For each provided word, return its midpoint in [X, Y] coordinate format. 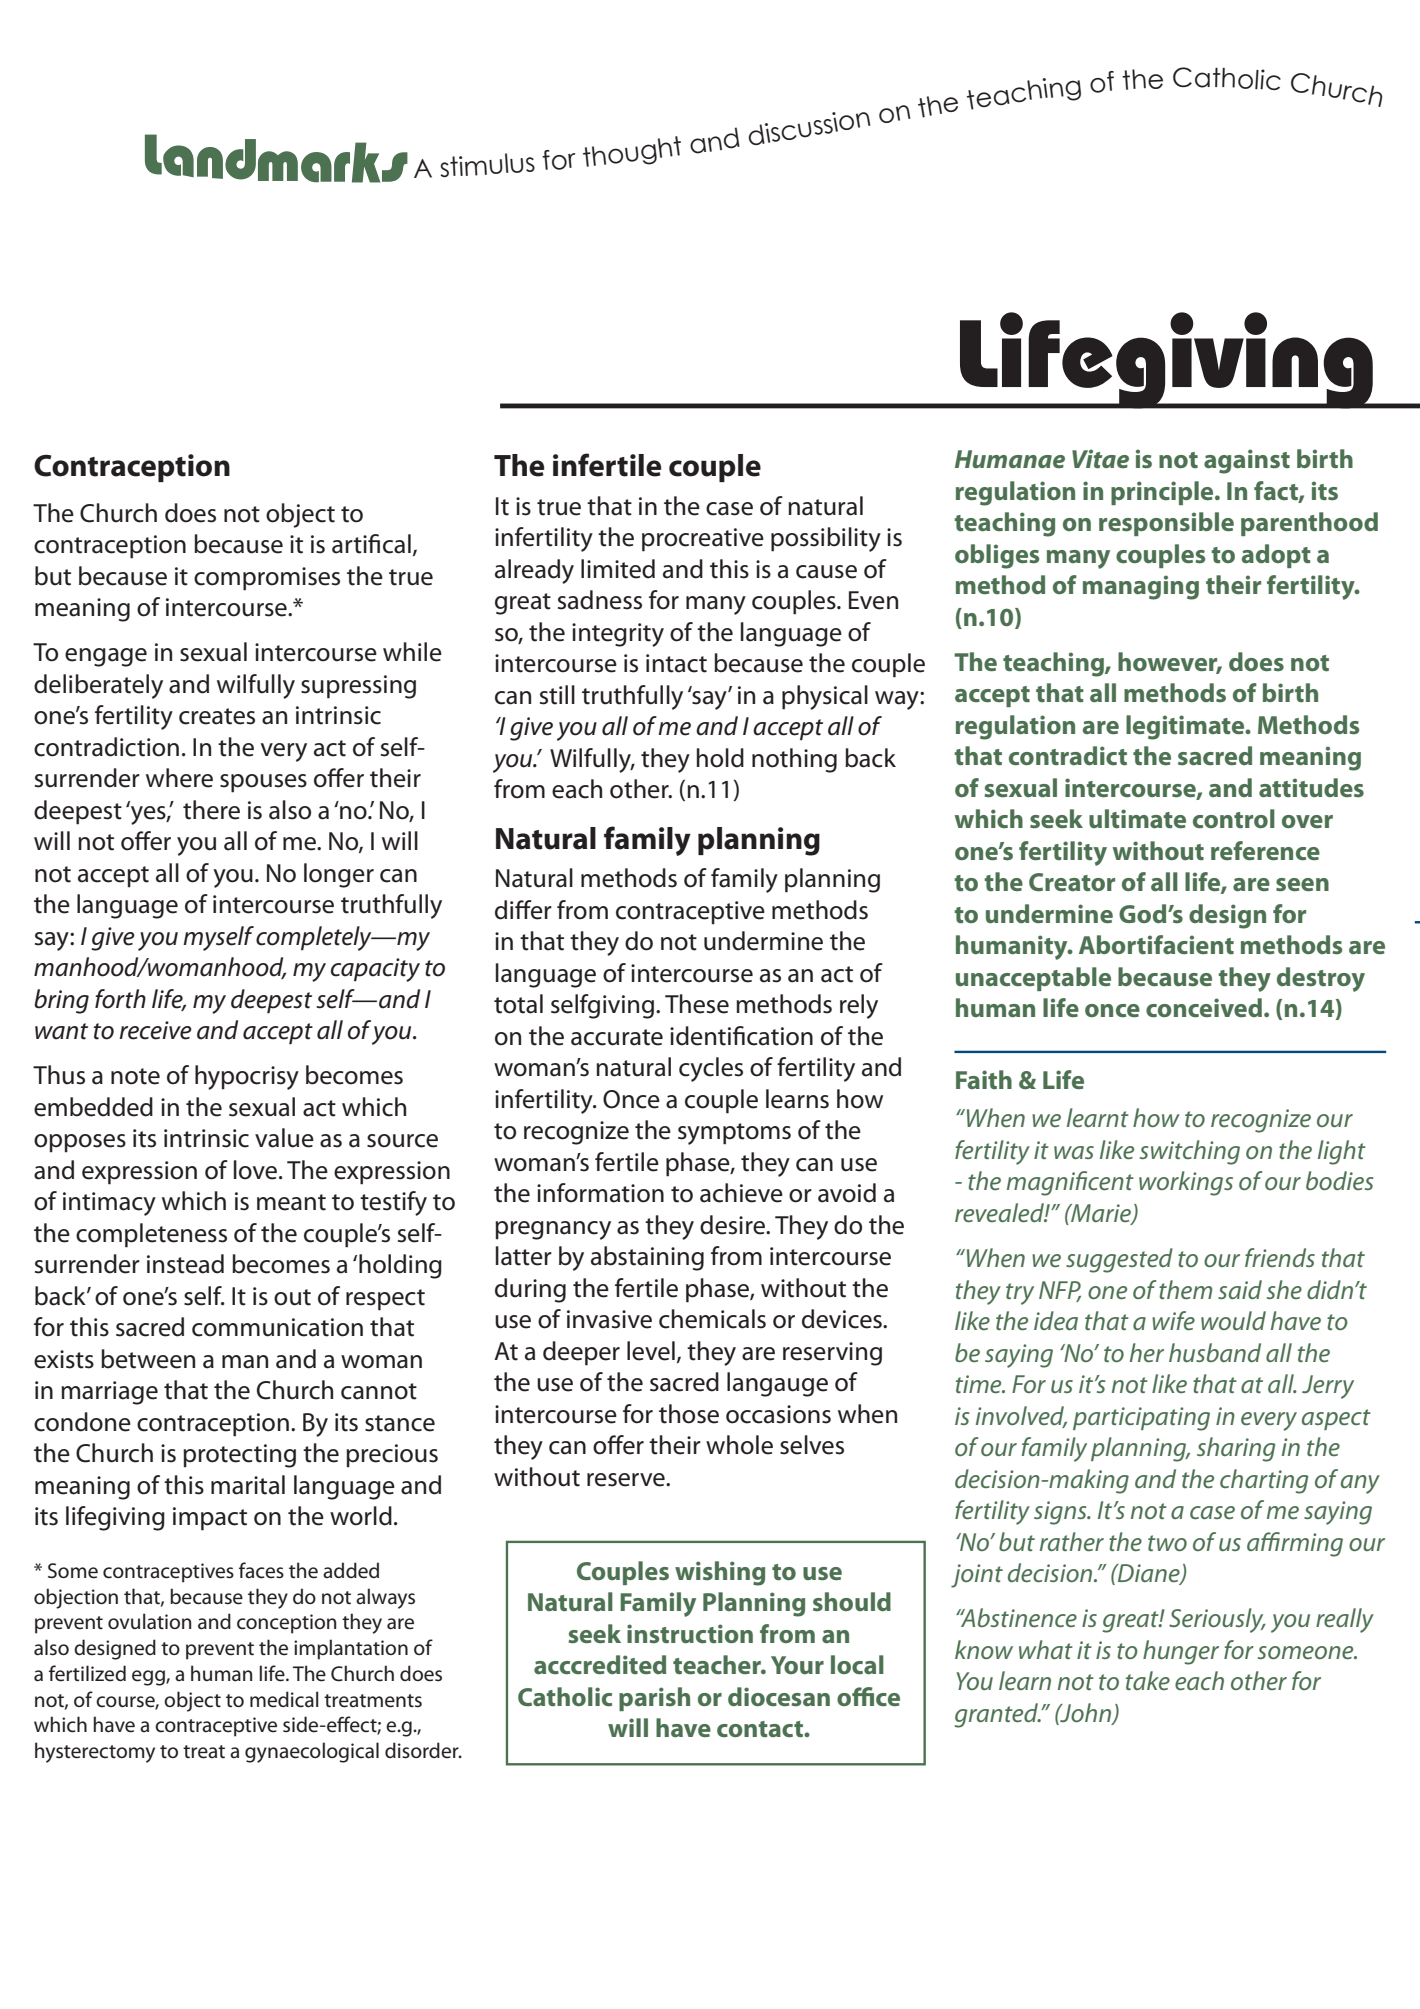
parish [654, 1699]
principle [1163, 493]
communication [277, 1327]
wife [1173, 1320]
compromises [267, 579]
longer [339, 875]
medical [284, 1699]
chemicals [712, 1319]
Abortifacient [1156, 944]
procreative [703, 540]
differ [523, 910]
